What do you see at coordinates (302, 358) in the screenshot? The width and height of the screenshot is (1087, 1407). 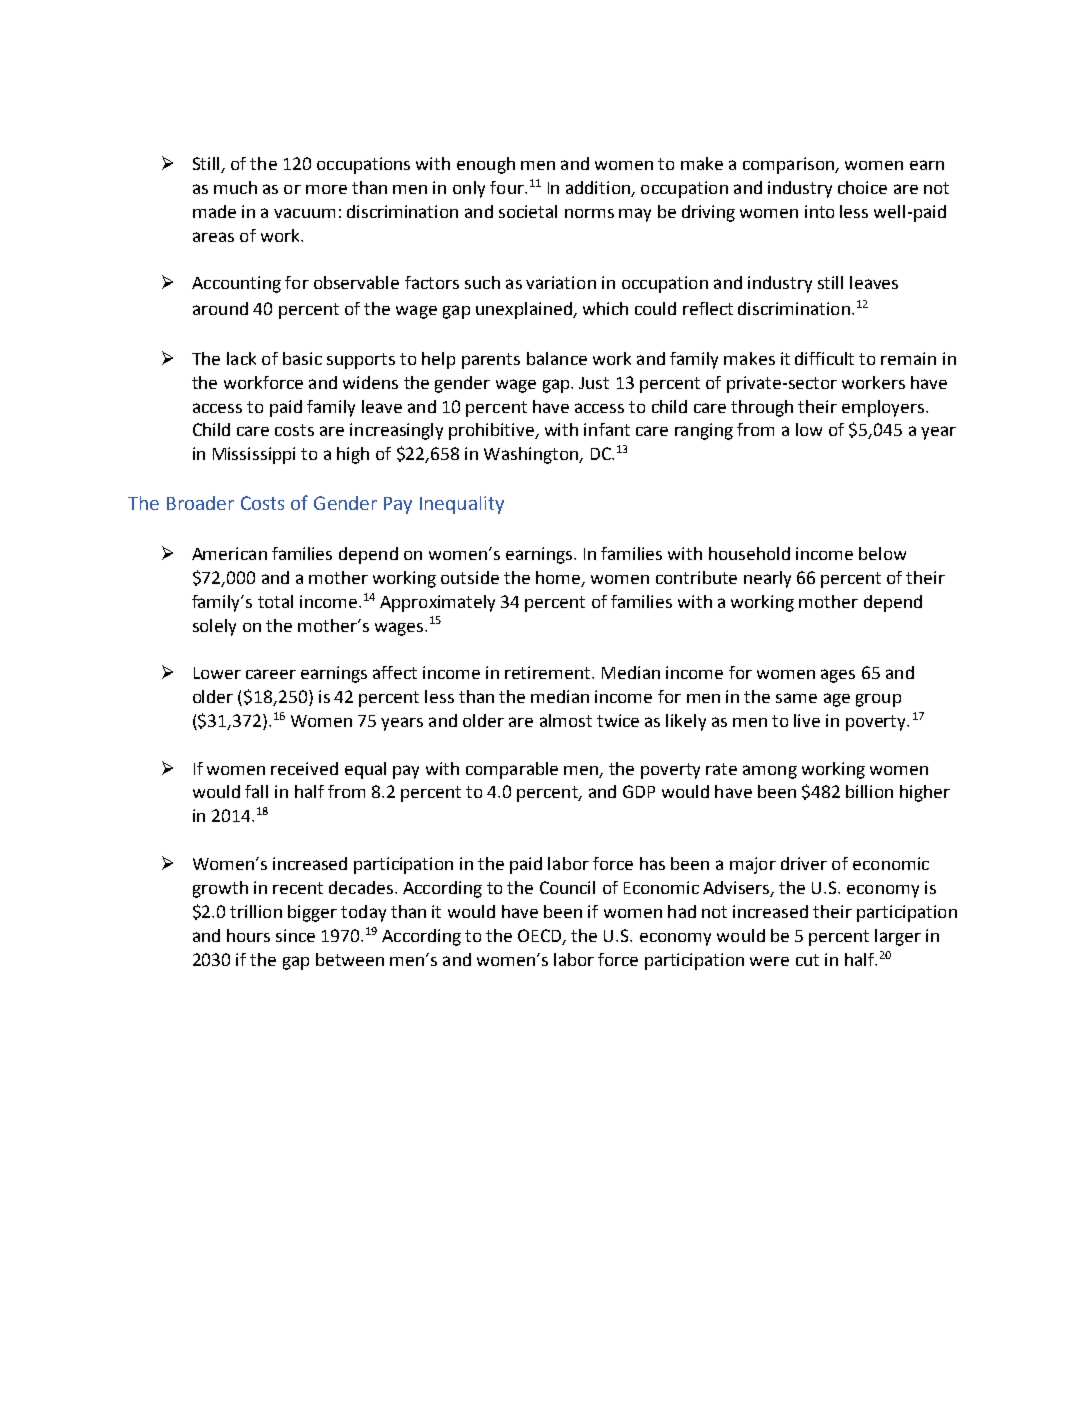 I see `basic` at bounding box center [302, 358].
